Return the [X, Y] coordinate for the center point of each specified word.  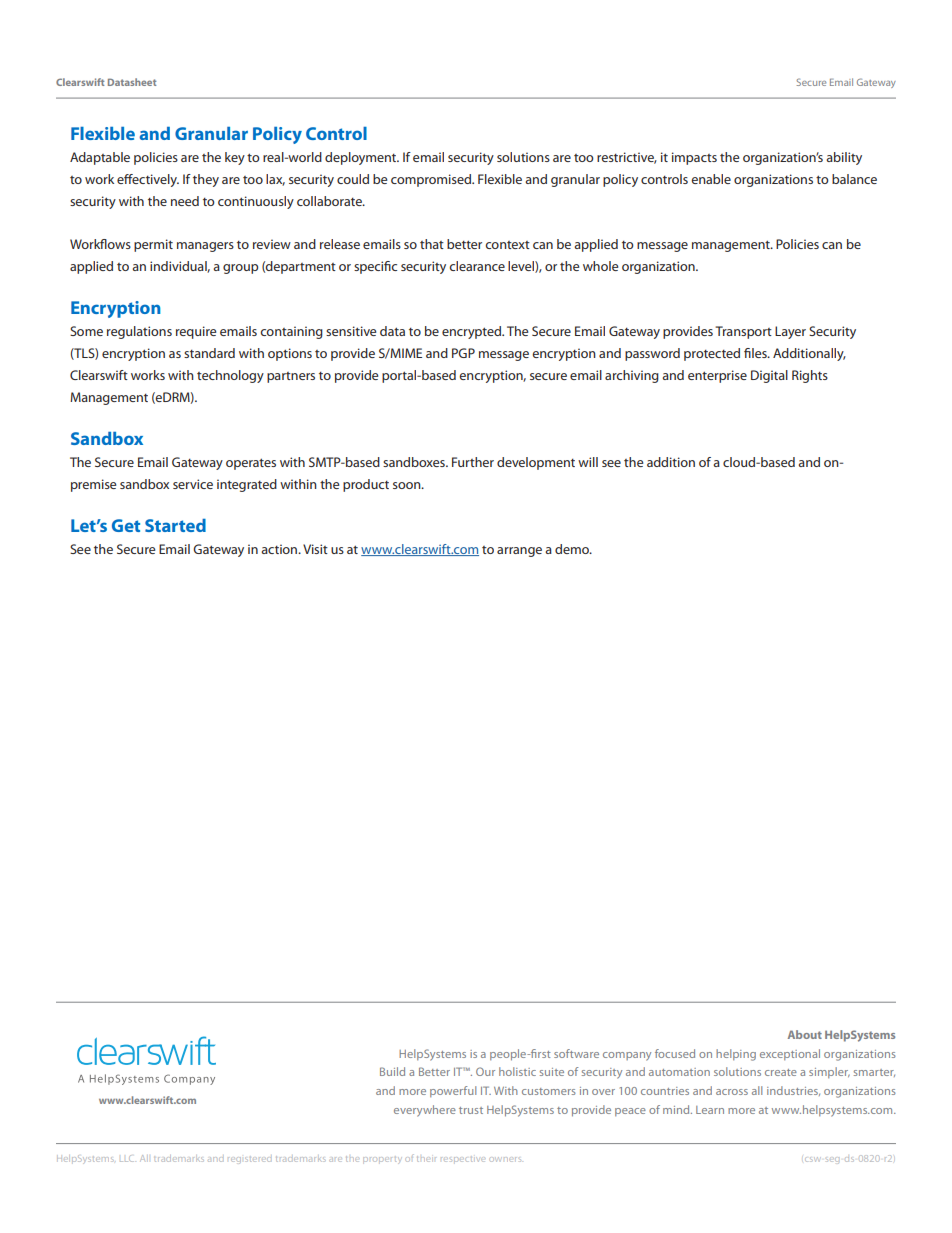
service [193, 484]
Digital [769, 376]
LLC [127, 1158]
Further [473, 462]
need [185, 201]
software [576, 1053]
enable [711, 179]
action [280, 549]
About [805, 1034]
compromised [432, 180]
